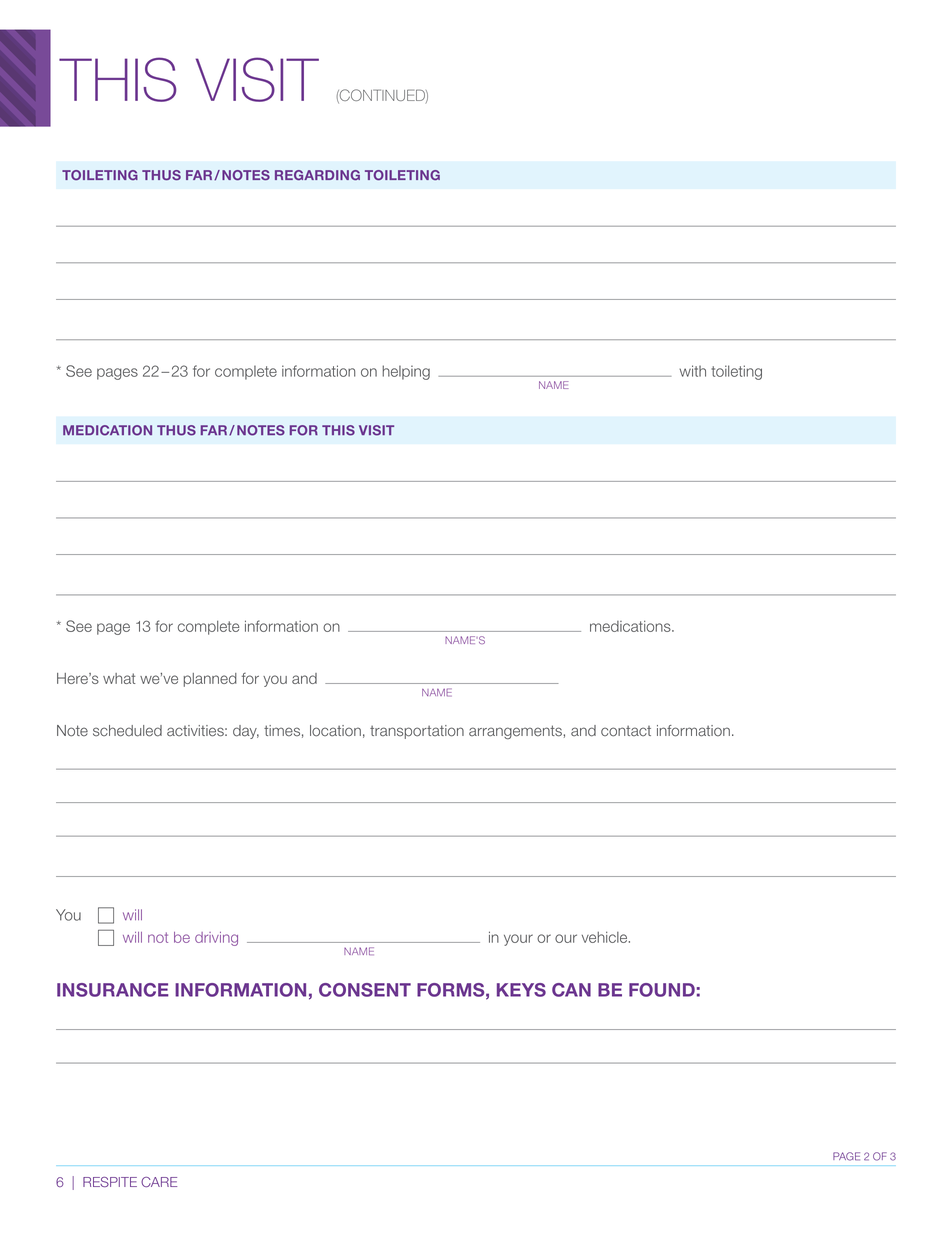  What do you see at coordinates (159, 1182) in the image?
I see `CARE` at bounding box center [159, 1182].
